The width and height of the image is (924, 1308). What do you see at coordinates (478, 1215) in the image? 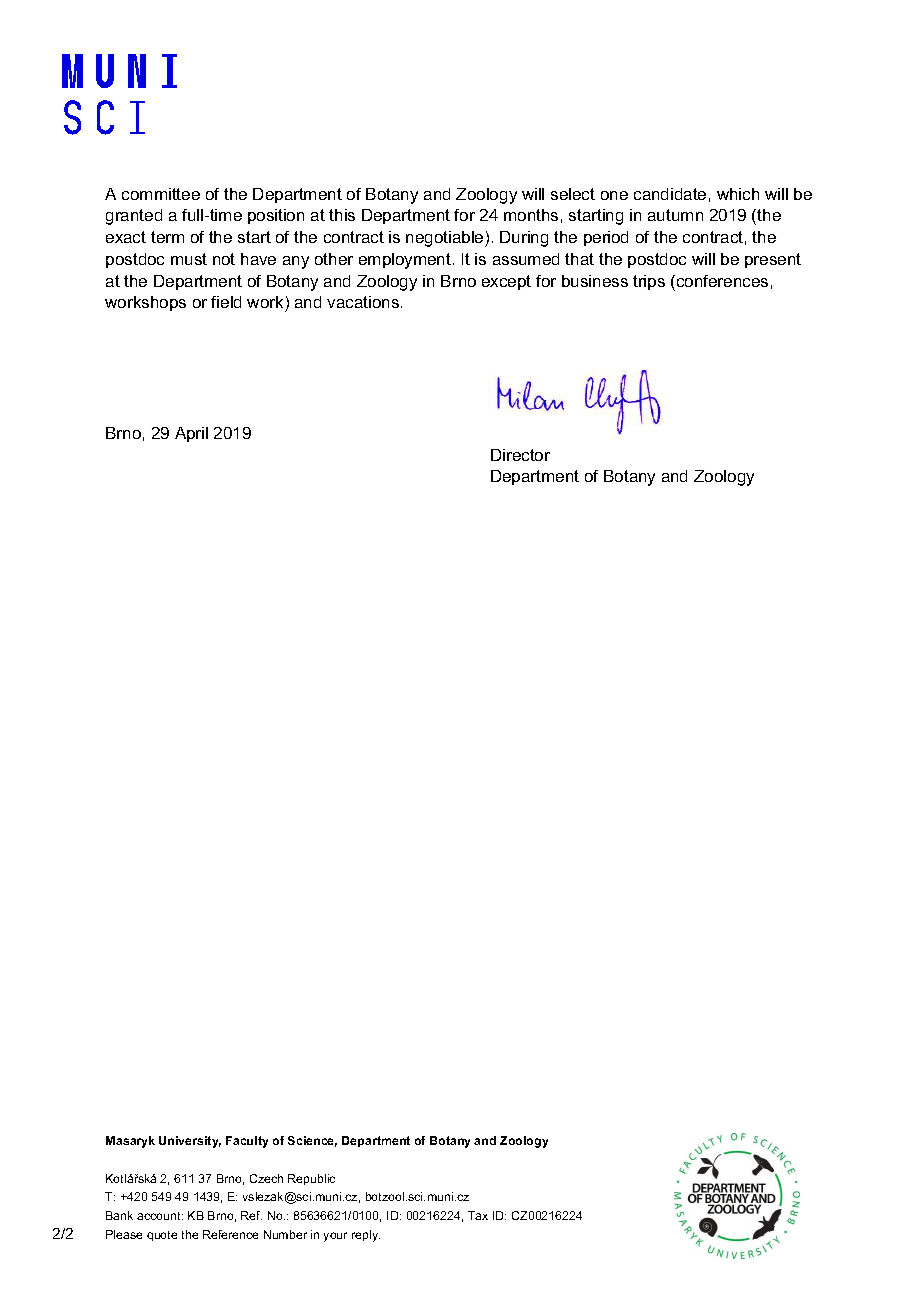
I see `Tax` at bounding box center [478, 1215].
